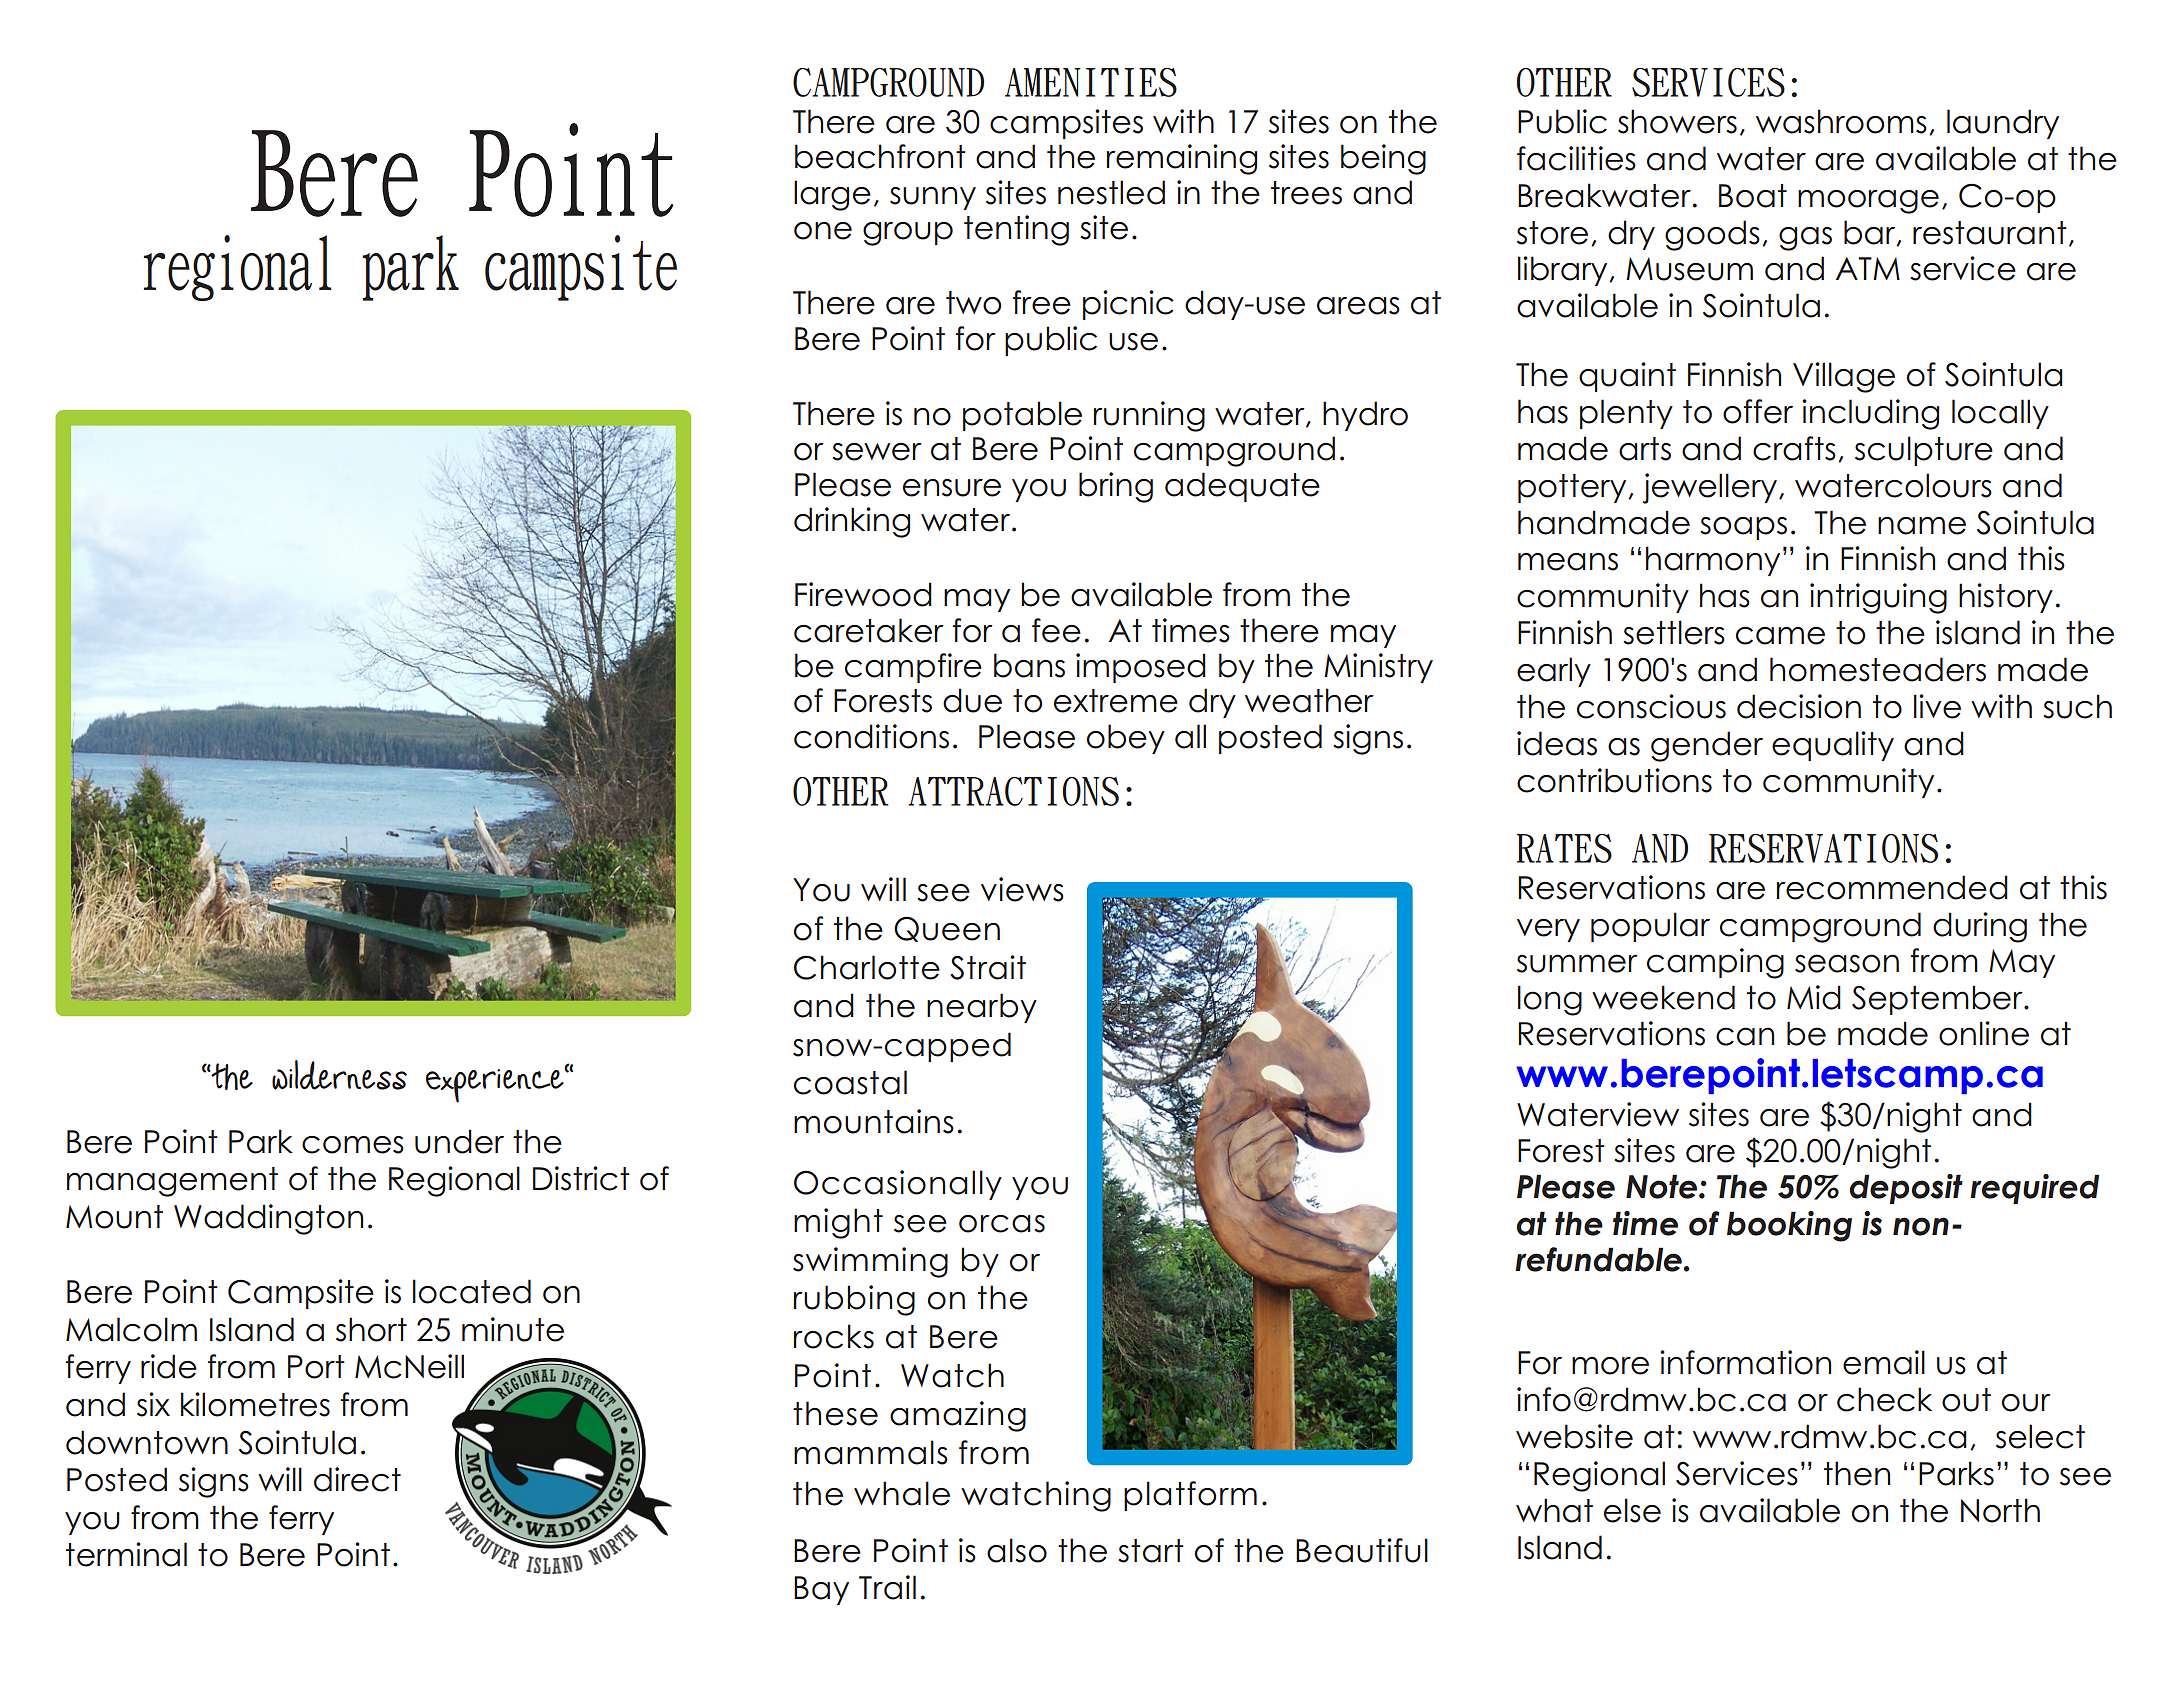 This page has height=1681, width=2176. I want to click on recommended, so click(1892, 887).
